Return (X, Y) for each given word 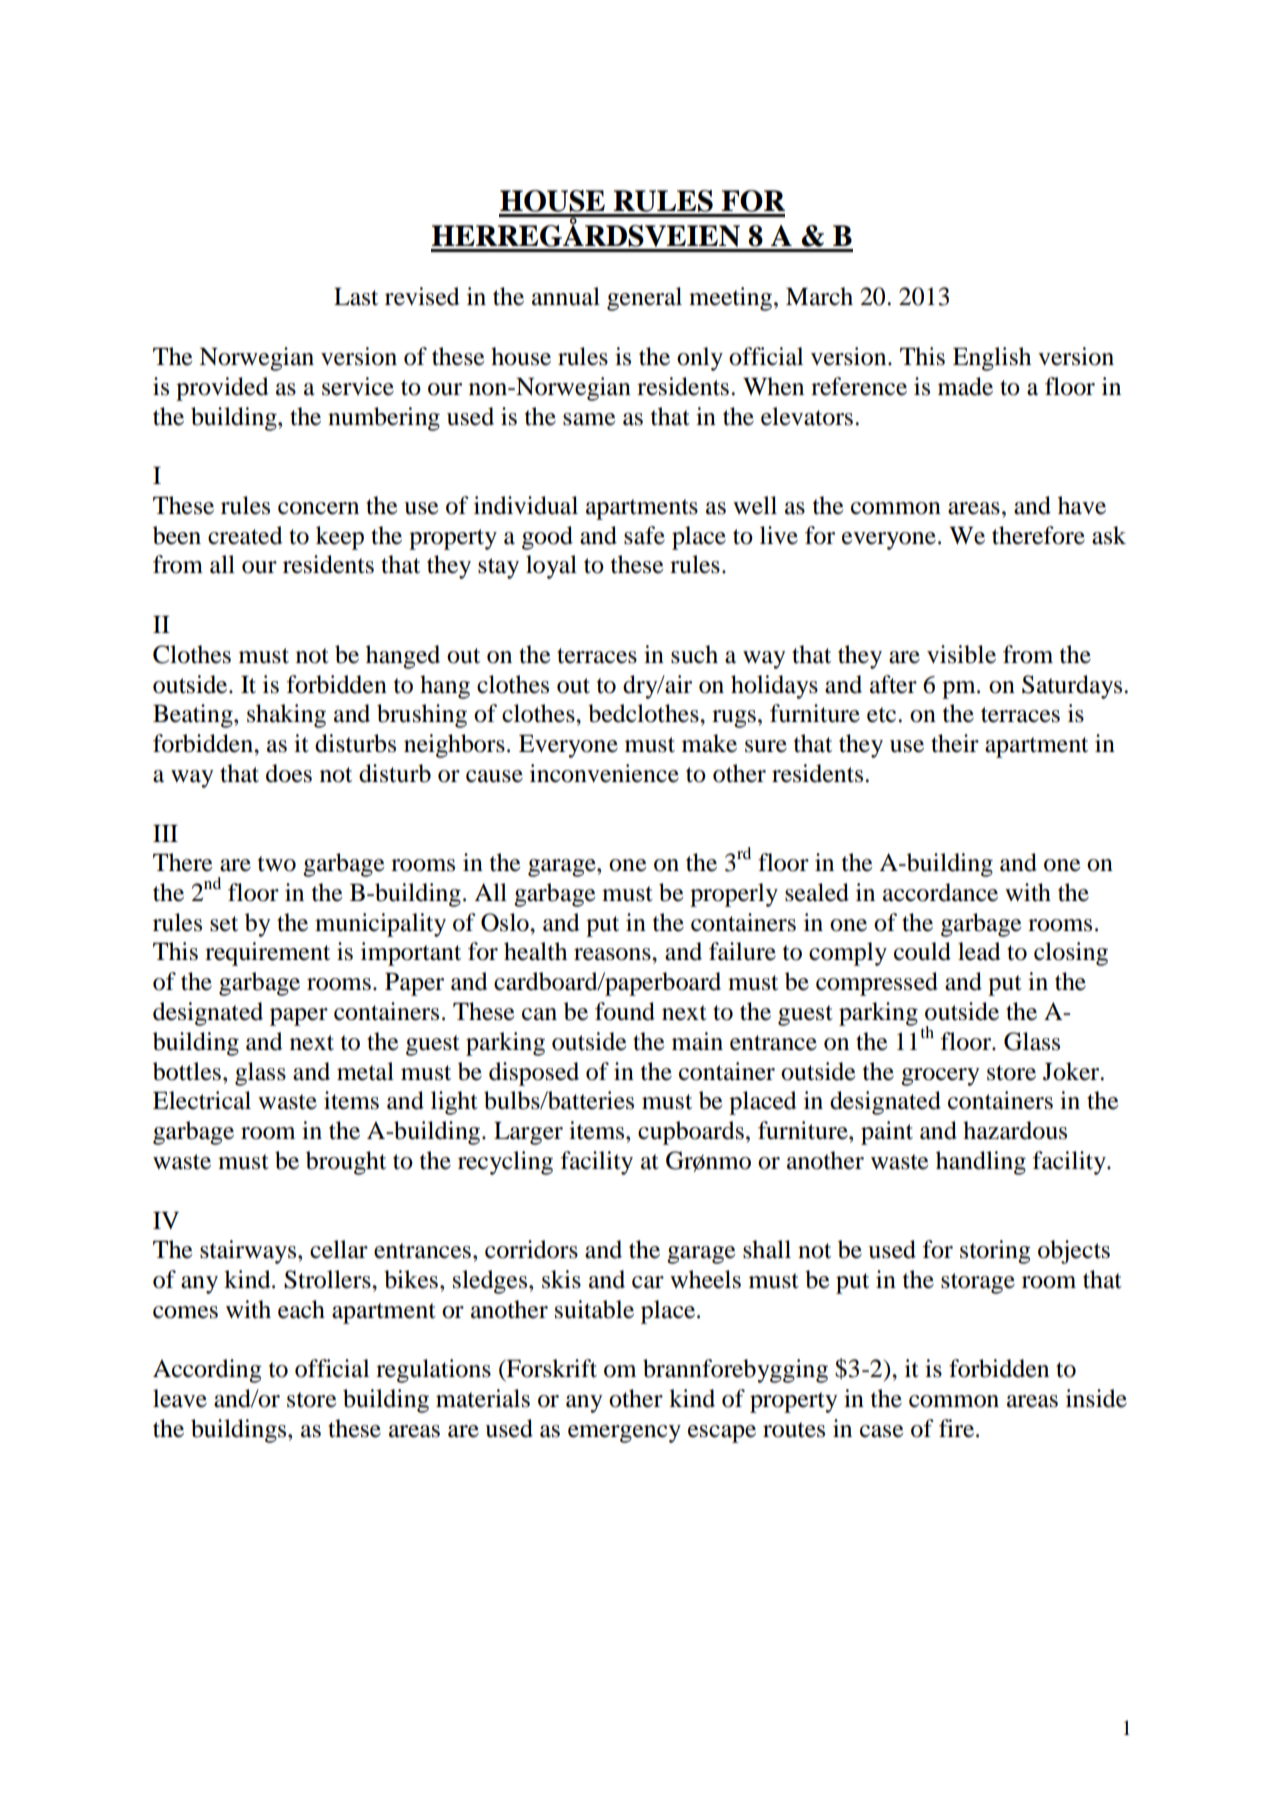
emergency (624, 1434)
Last (356, 297)
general (644, 299)
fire (958, 1428)
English (992, 359)
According (207, 1371)
